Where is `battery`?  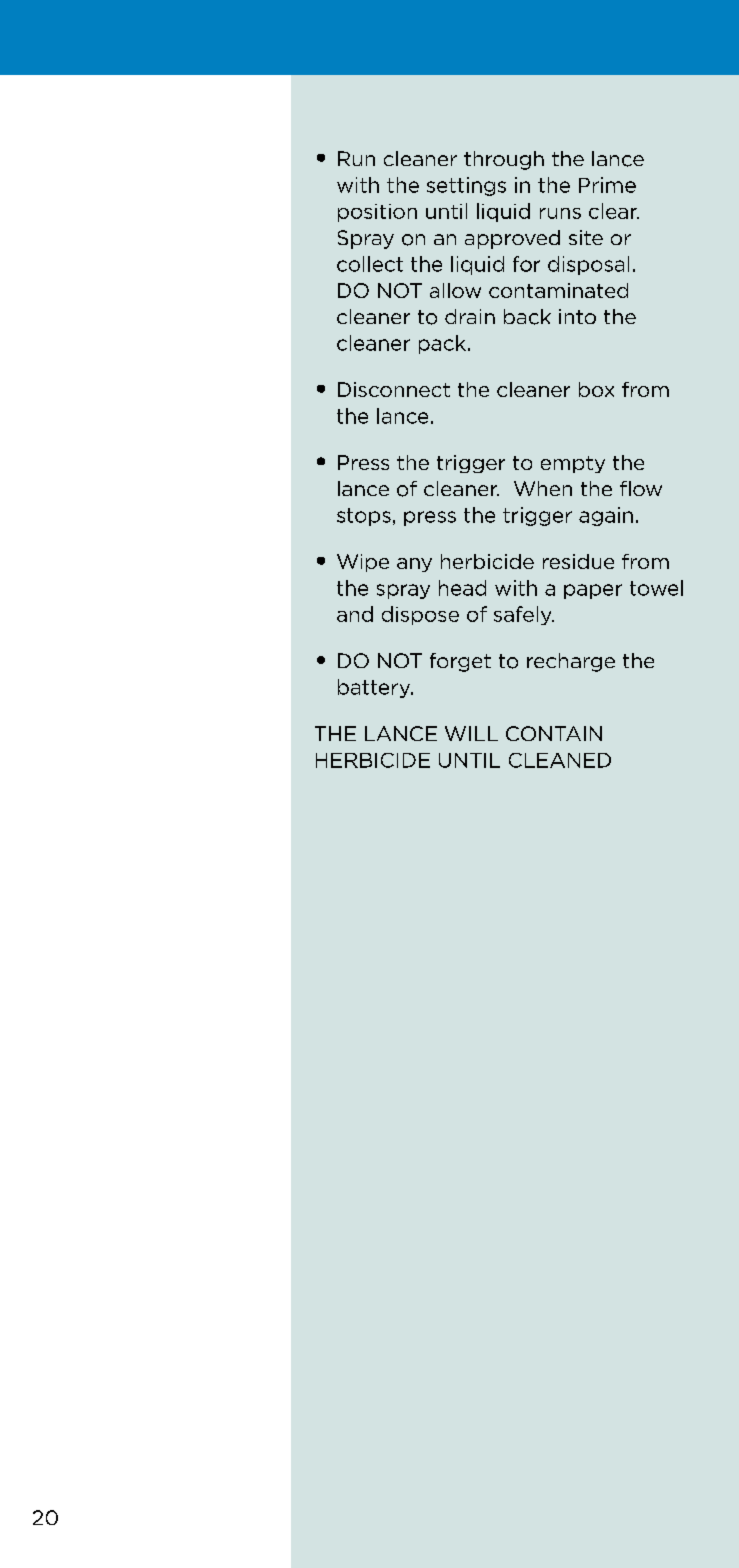
battery is located at coordinates (375, 688).
